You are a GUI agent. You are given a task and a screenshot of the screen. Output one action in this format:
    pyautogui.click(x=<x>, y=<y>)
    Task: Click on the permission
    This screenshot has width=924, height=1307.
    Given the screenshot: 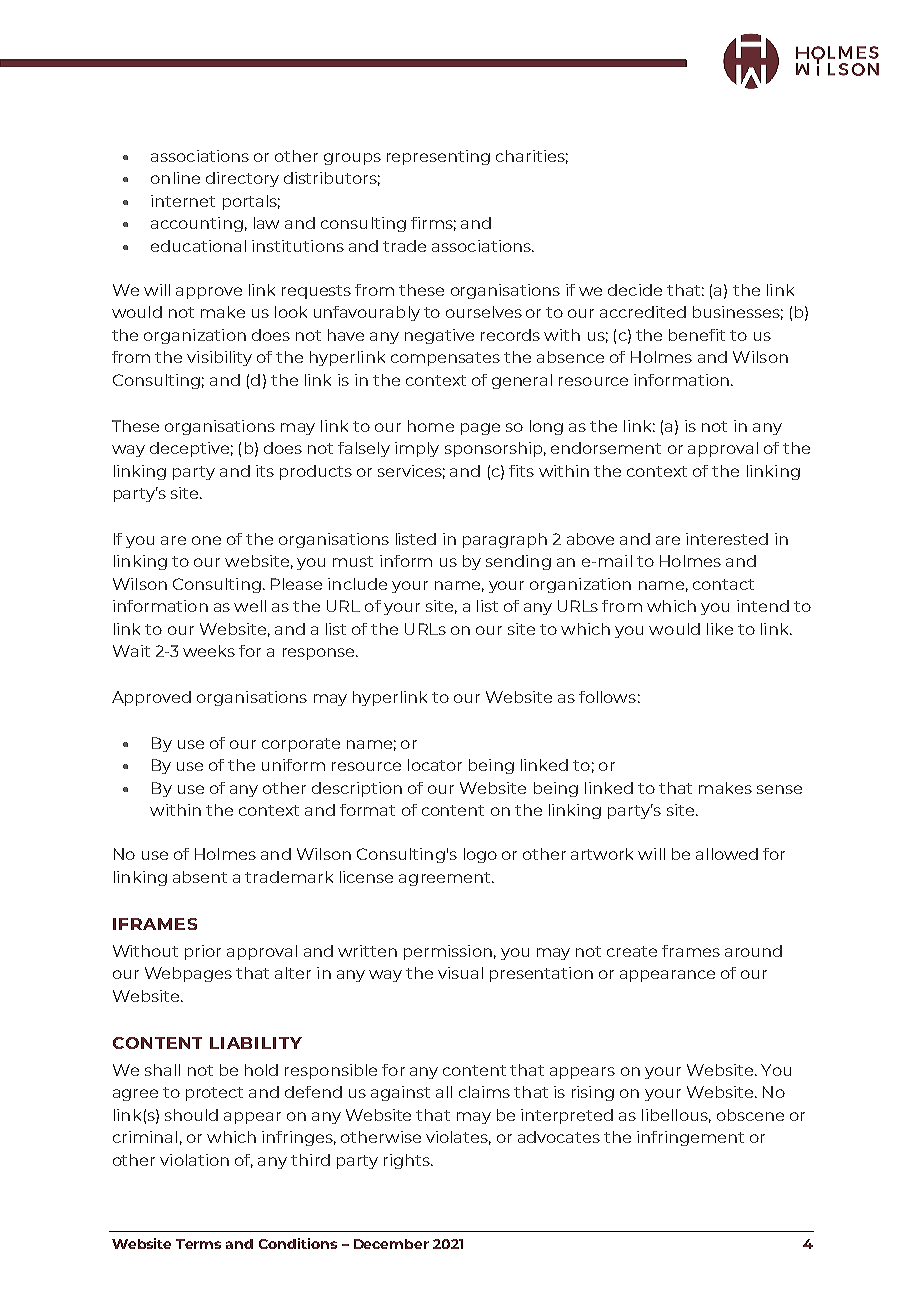 What is the action you would take?
    pyautogui.click(x=448, y=952)
